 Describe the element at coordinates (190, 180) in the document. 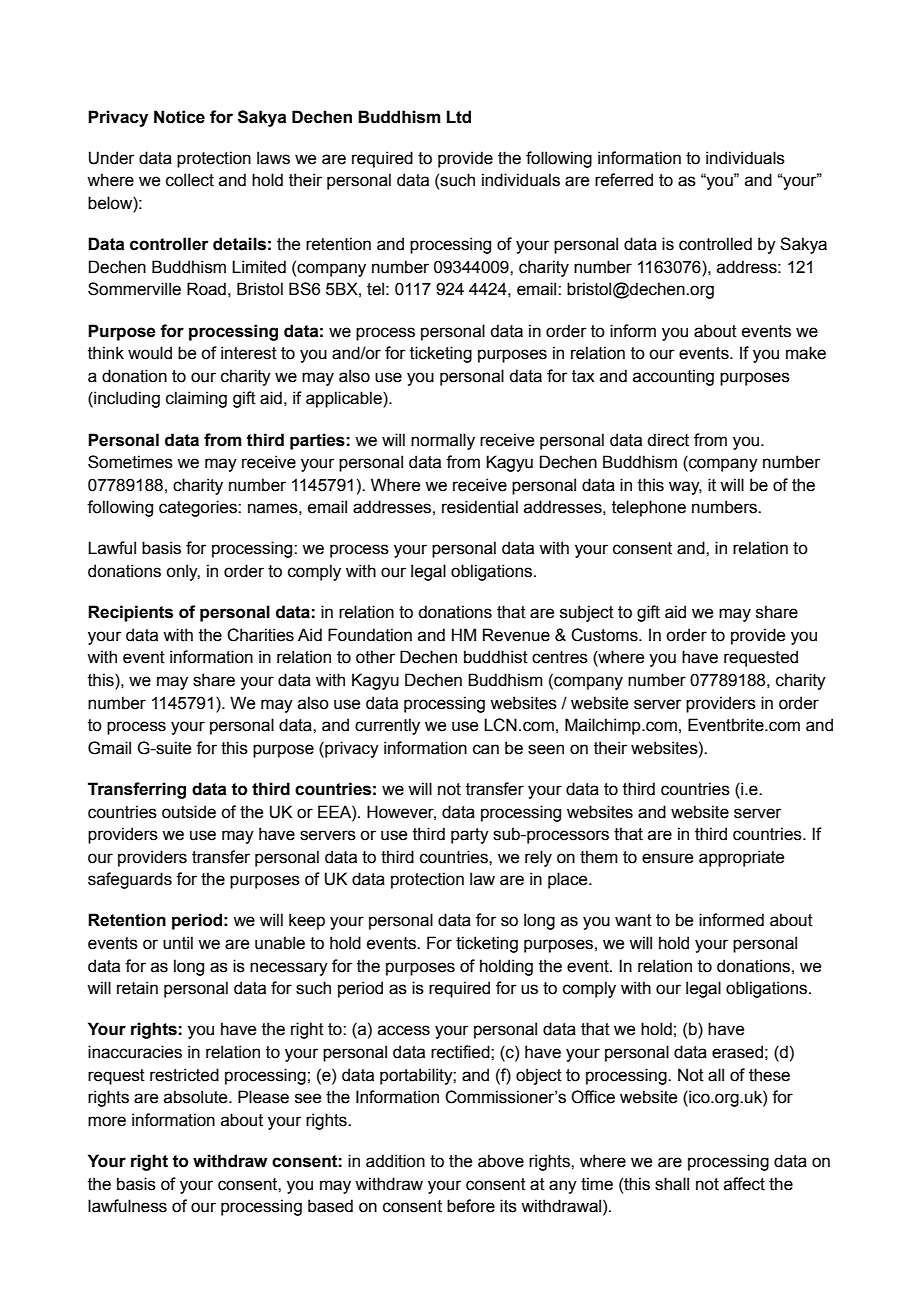

I see `collect` at that location.
